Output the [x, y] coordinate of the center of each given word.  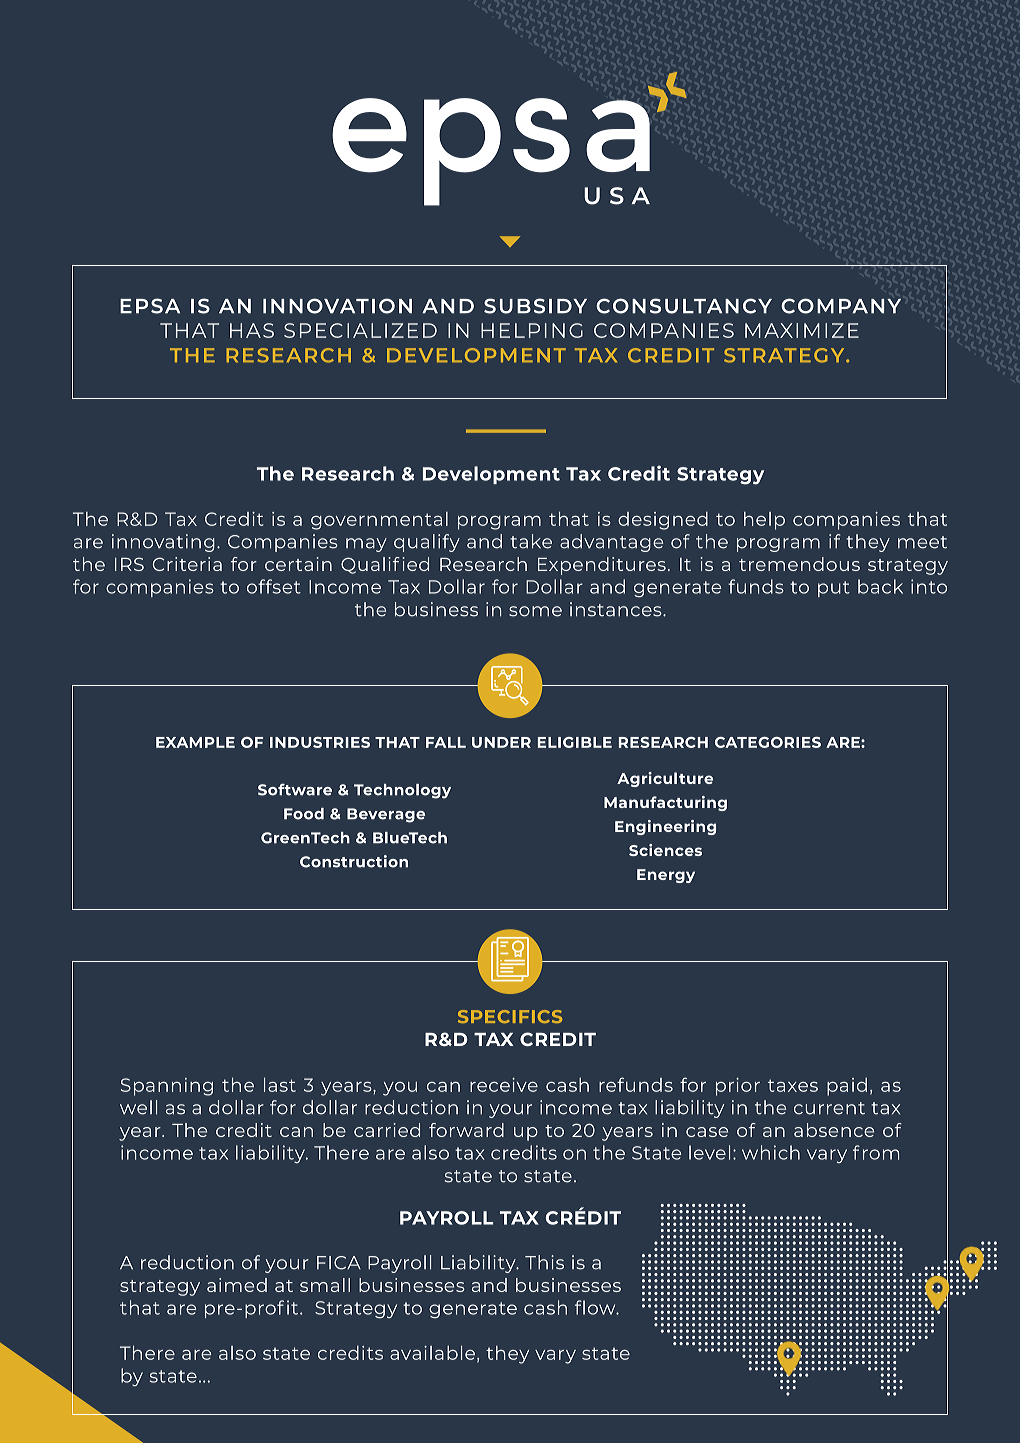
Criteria [187, 564]
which [771, 1152]
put [834, 589]
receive [504, 1085]
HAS [252, 330]
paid [847, 1087]
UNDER [501, 742]
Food [304, 814]
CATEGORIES [768, 742]
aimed [237, 1285]
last [280, 1084]
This [544, 1262]
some [535, 611]
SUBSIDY [535, 306]
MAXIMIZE [802, 330]
